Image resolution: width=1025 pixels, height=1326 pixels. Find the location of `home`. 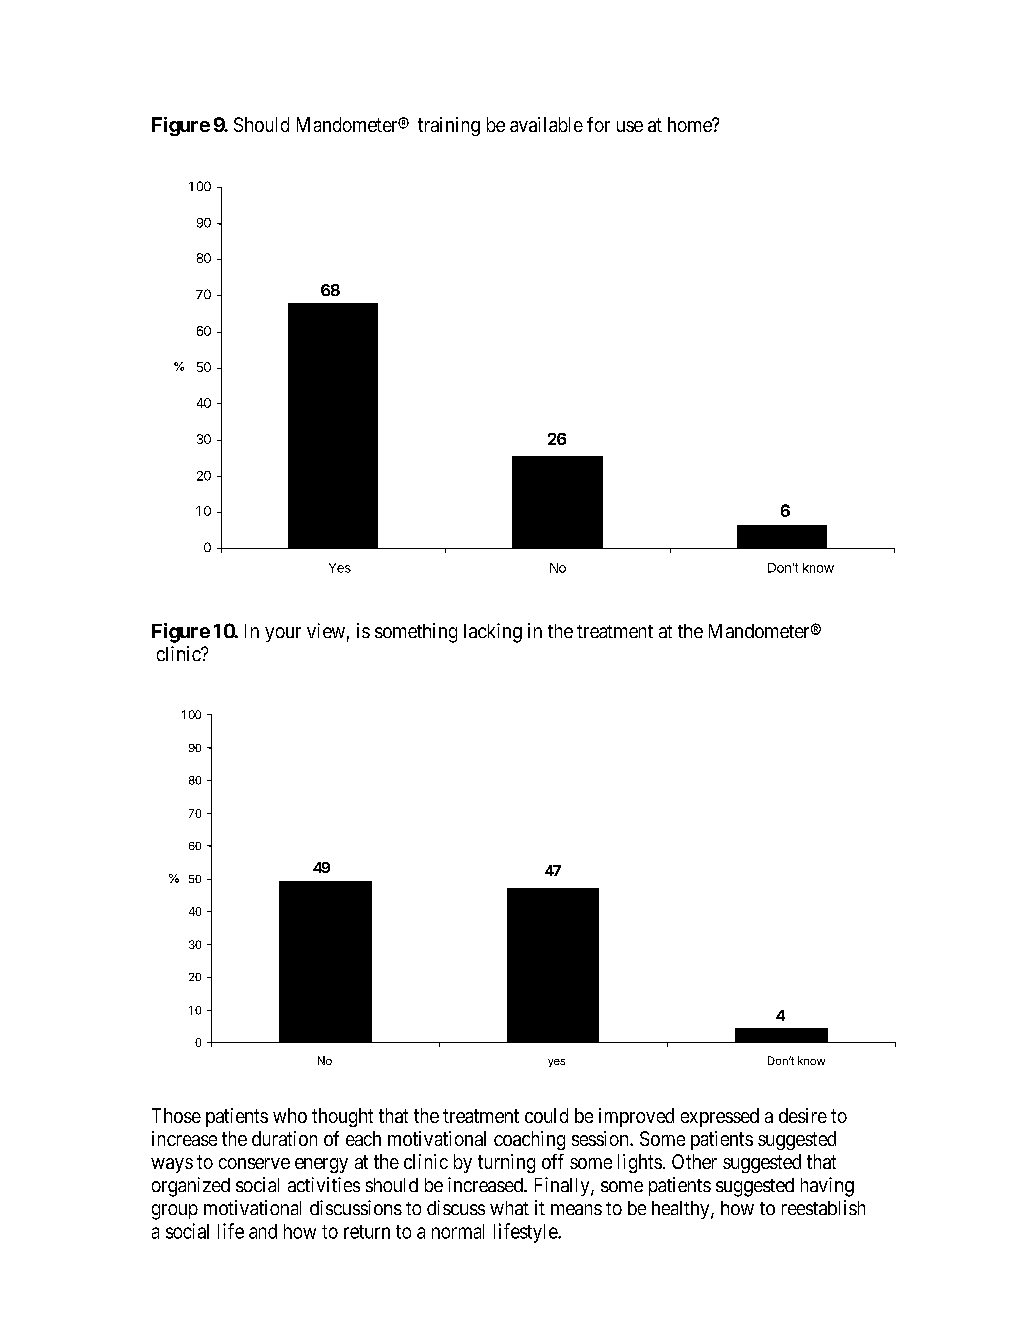

home is located at coordinates (690, 124).
